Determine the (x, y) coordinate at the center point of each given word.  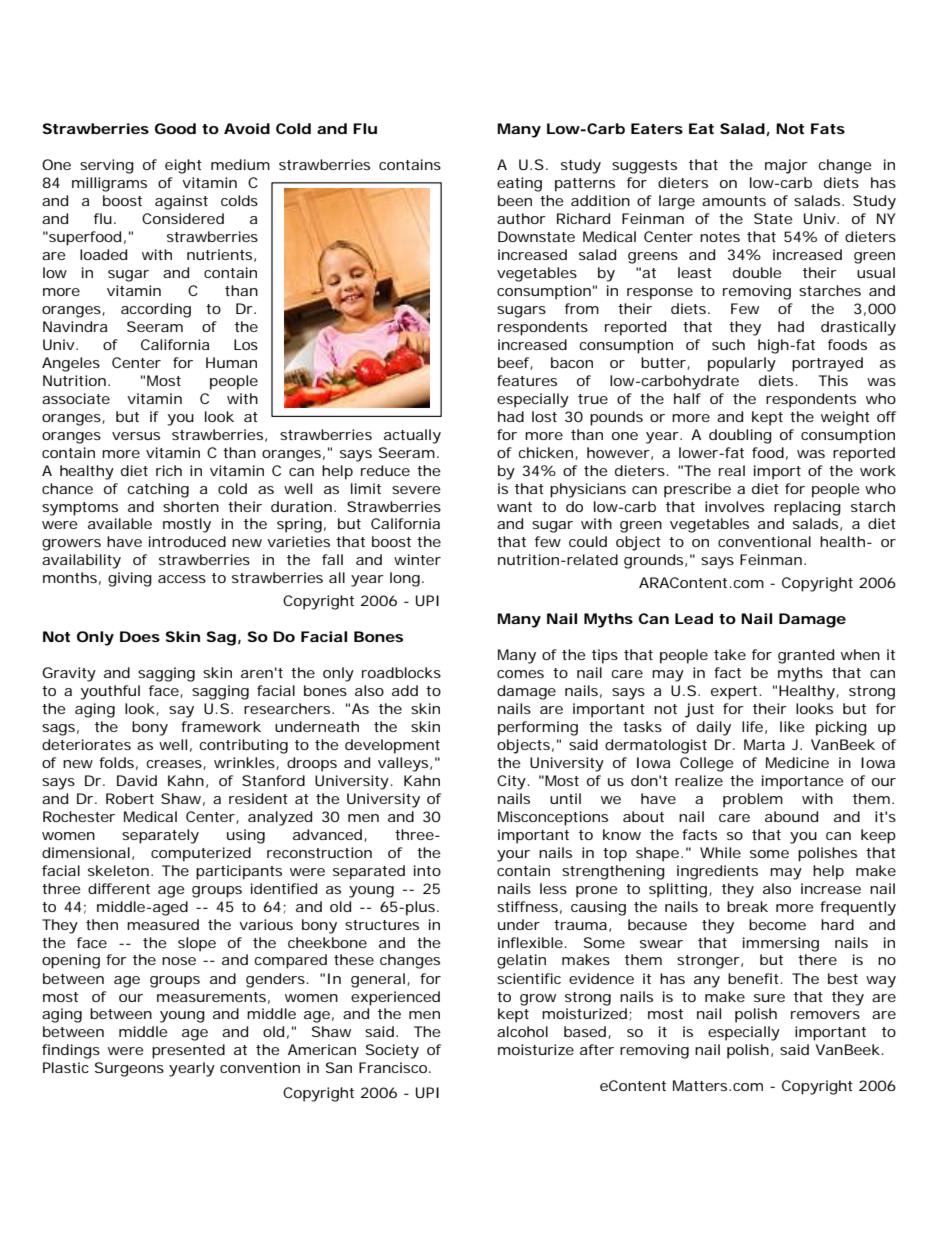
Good (175, 128)
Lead (694, 618)
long (405, 579)
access (182, 579)
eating (519, 184)
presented (188, 1051)
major (786, 166)
